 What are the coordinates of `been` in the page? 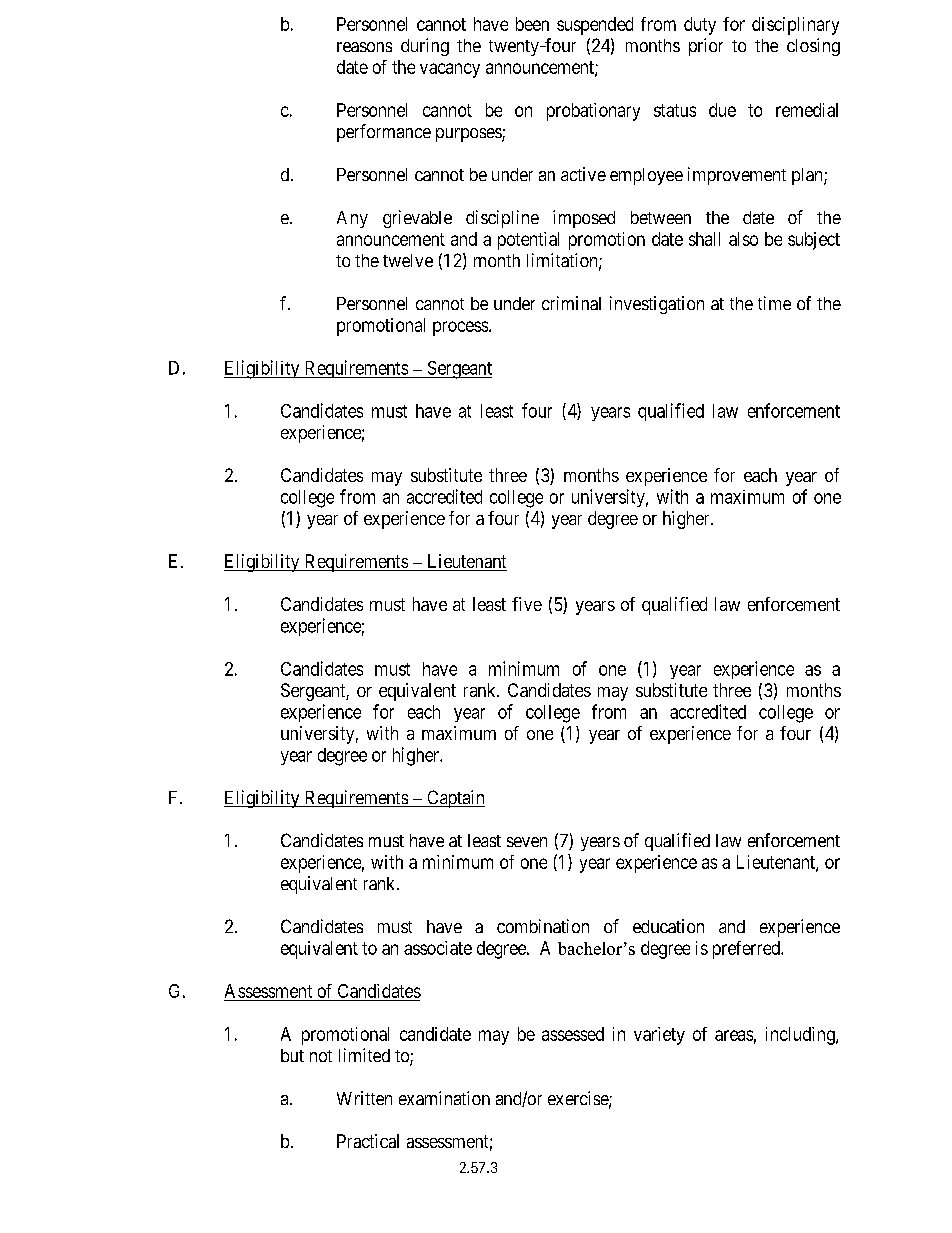 It's located at (532, 24).
